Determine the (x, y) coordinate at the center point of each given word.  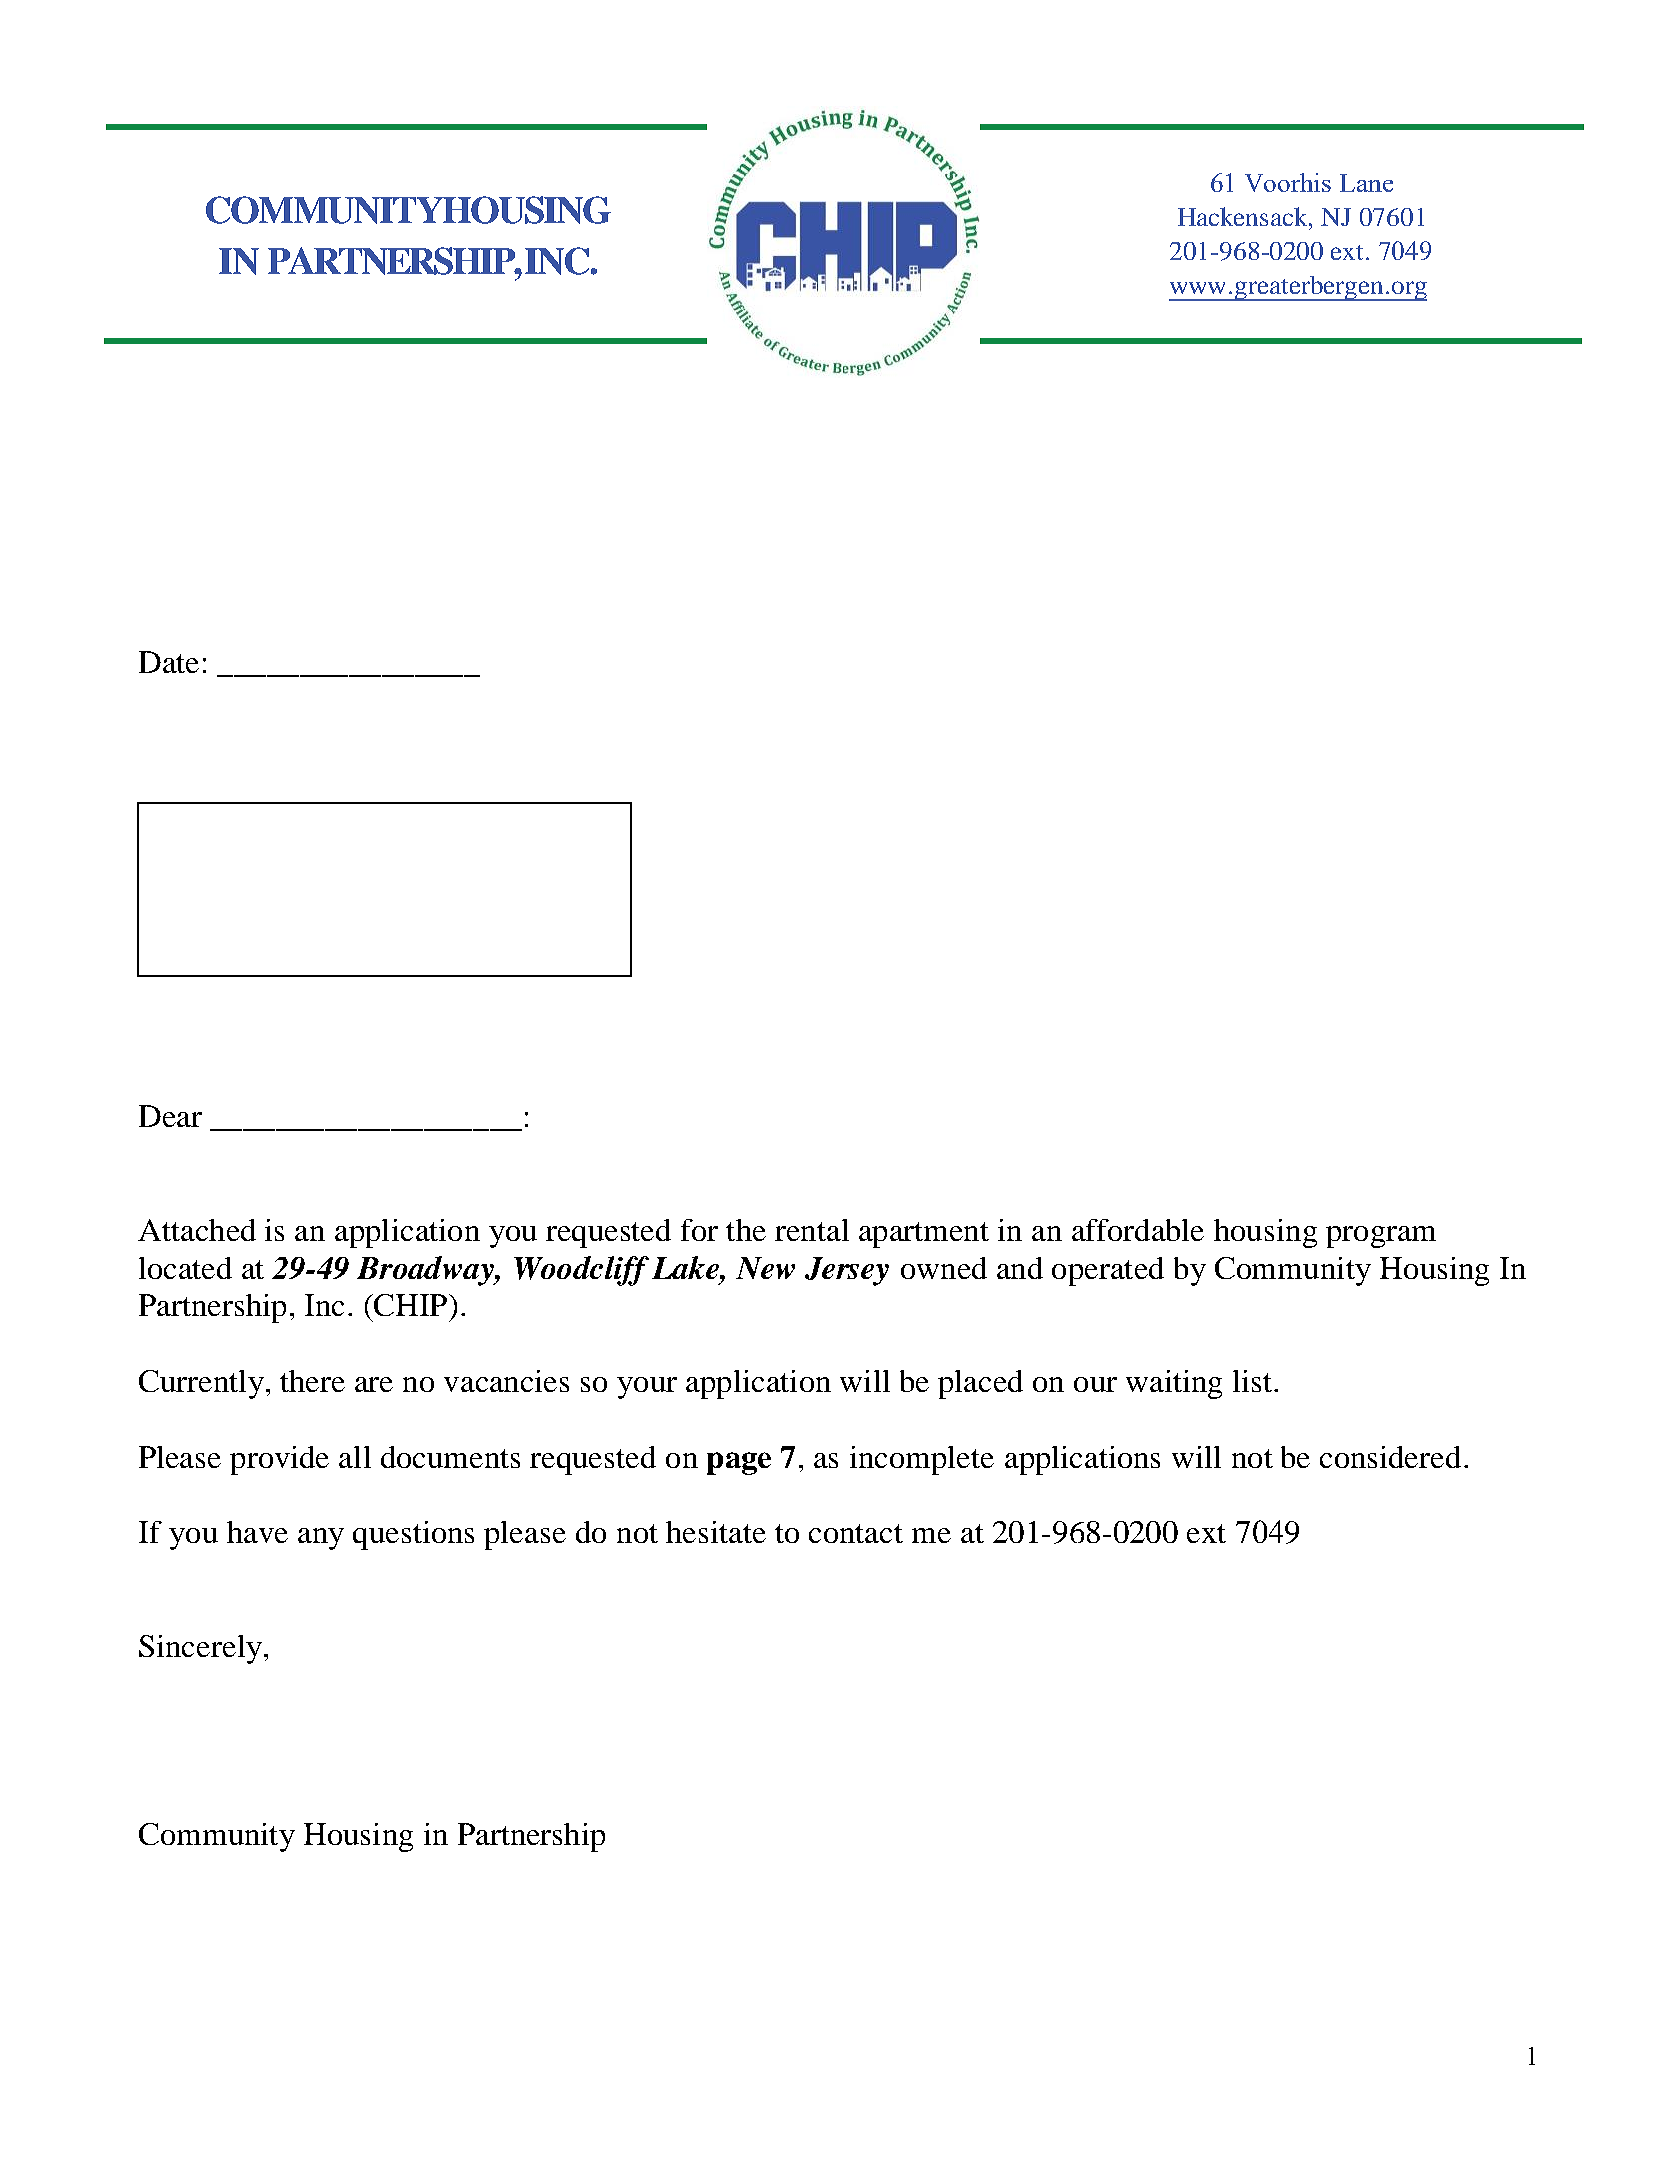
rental (812, 1230)
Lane (1366, 183)
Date (169, 662)
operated (1108, 1271)
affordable (1138, 1230)
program (1381, 1237)
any (321, 1539)
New (765, 1268)
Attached (197, 1230)
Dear (170, 1116)
